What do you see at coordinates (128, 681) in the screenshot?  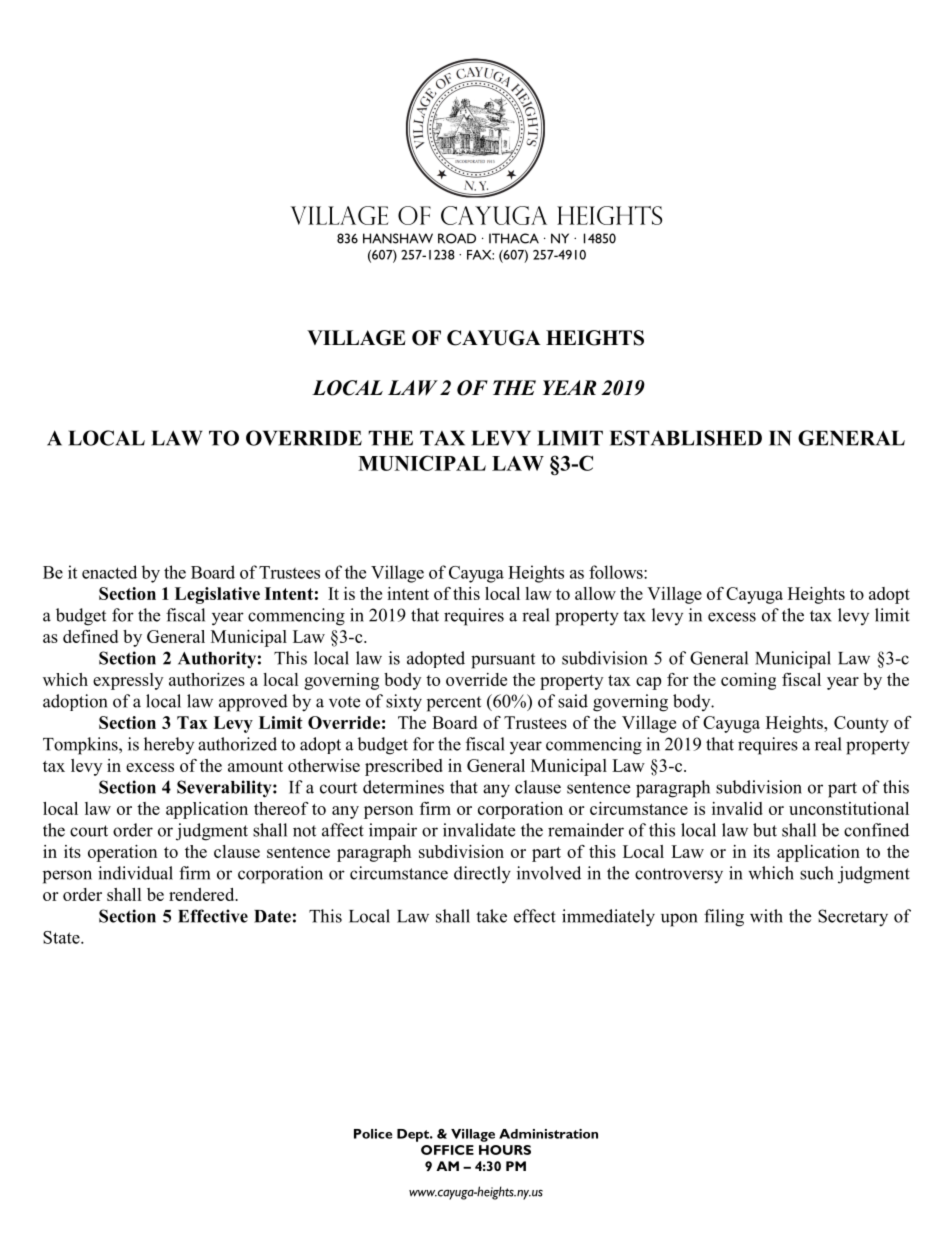 I see `expressly` at bounding box center [128, 681].
